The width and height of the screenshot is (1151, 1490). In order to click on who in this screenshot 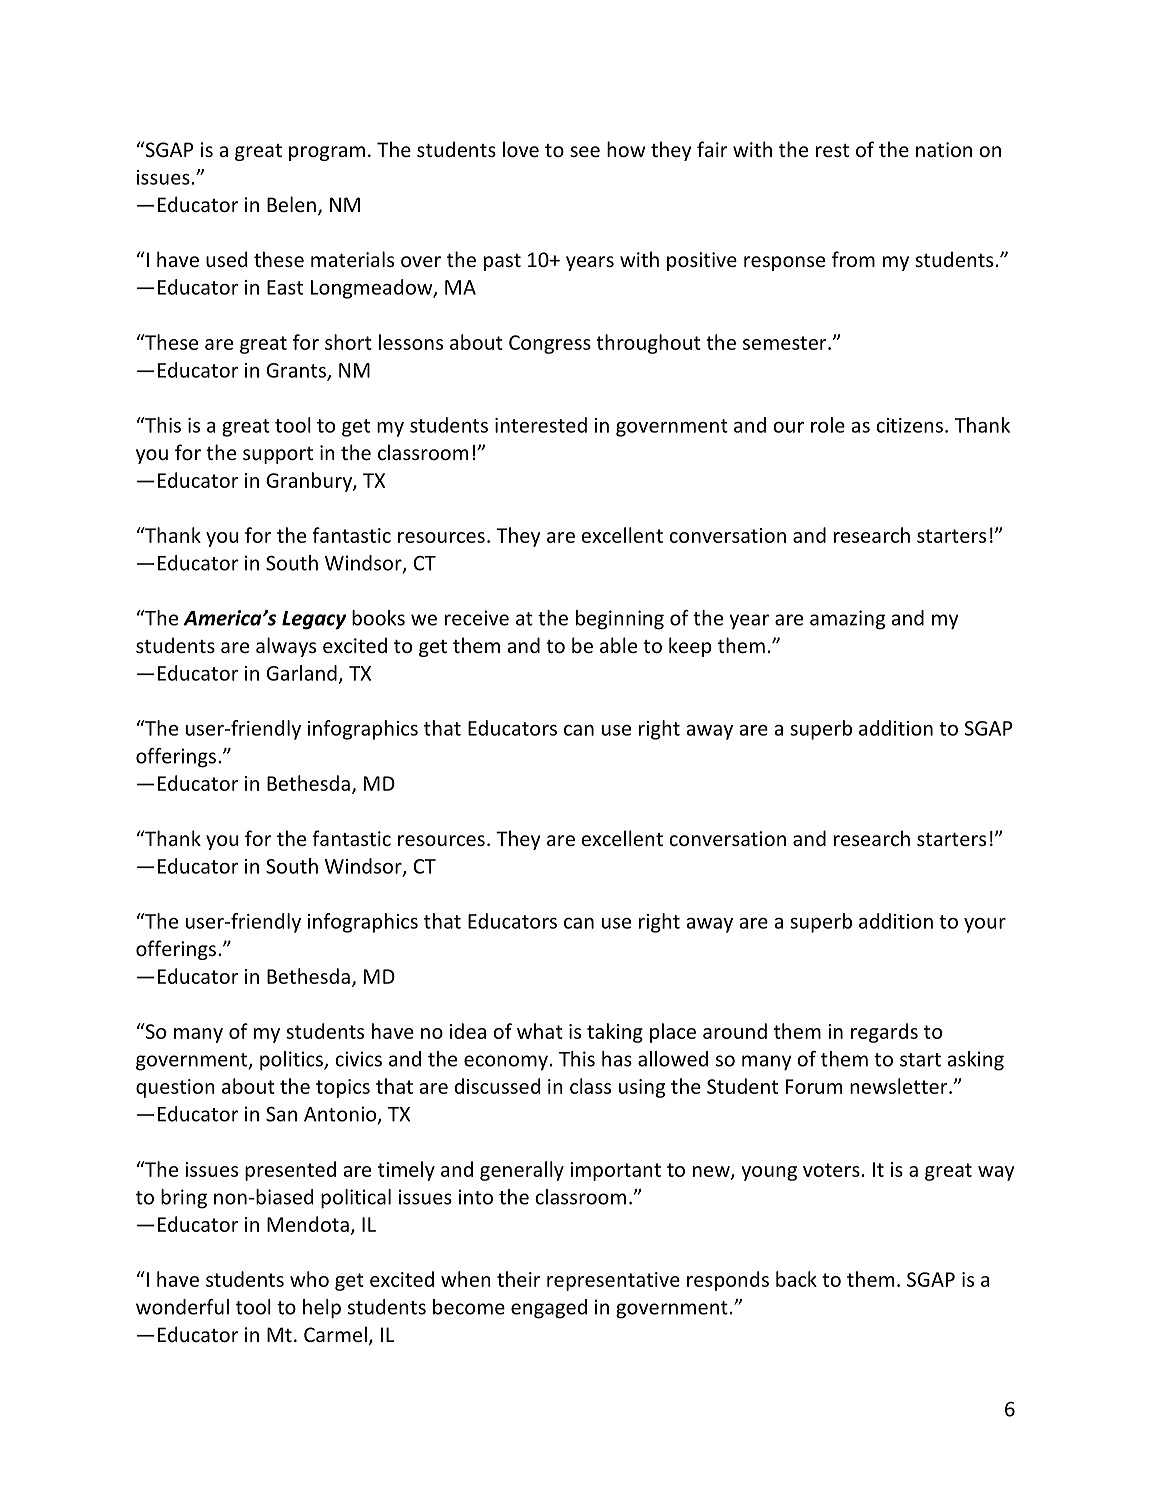, I will do `click(309, 1279)`.
